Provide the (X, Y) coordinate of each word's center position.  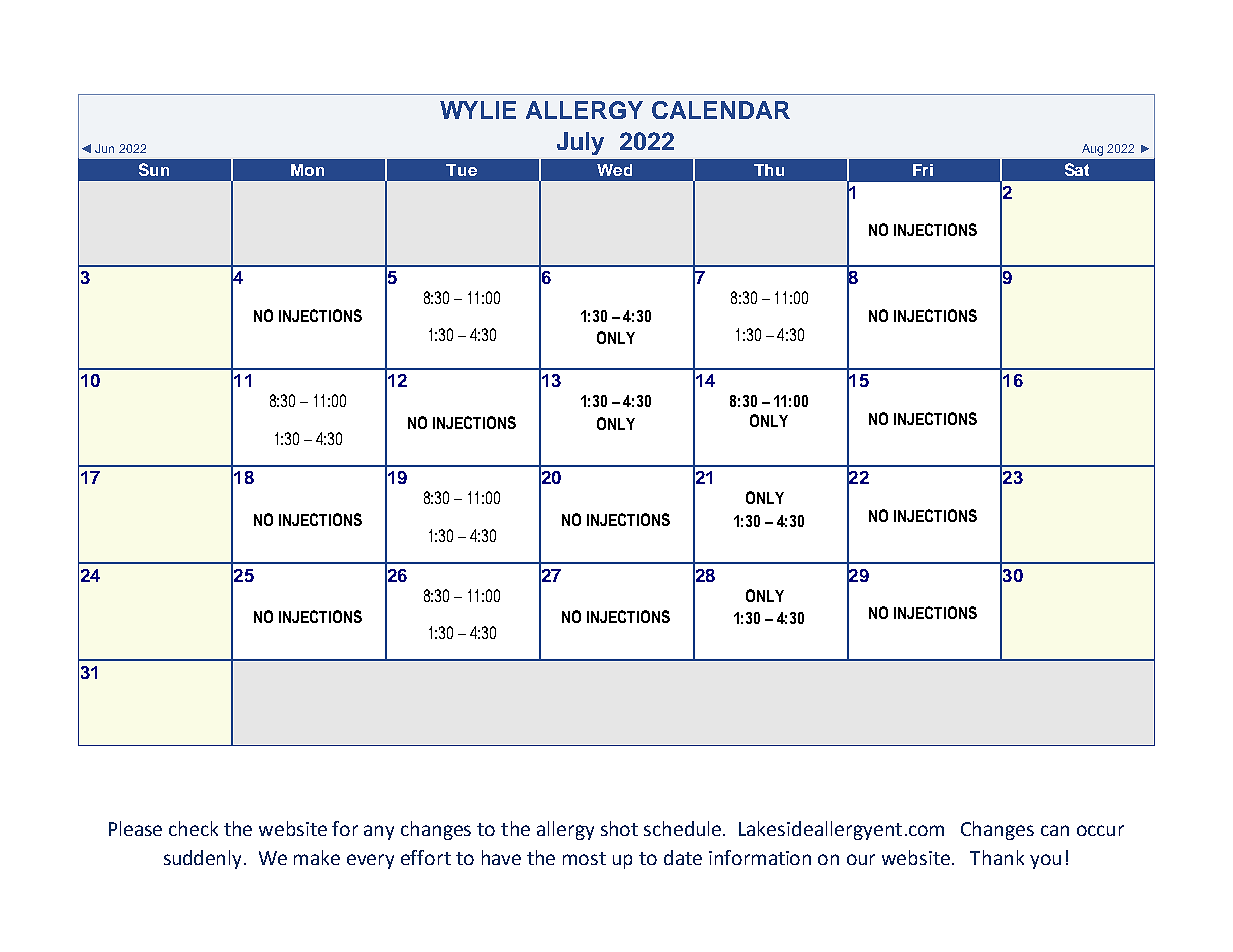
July (580, 143)
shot (619, 828)
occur (1100, 830)
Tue (461, 170)
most (584, 858)
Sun (154, 169)
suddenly (204, 859)
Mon (307, 170)
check (193, 828)
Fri (923, 170)
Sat (1077, 169)
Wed (614, 170)
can (1055, 830)
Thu (769, 170)
